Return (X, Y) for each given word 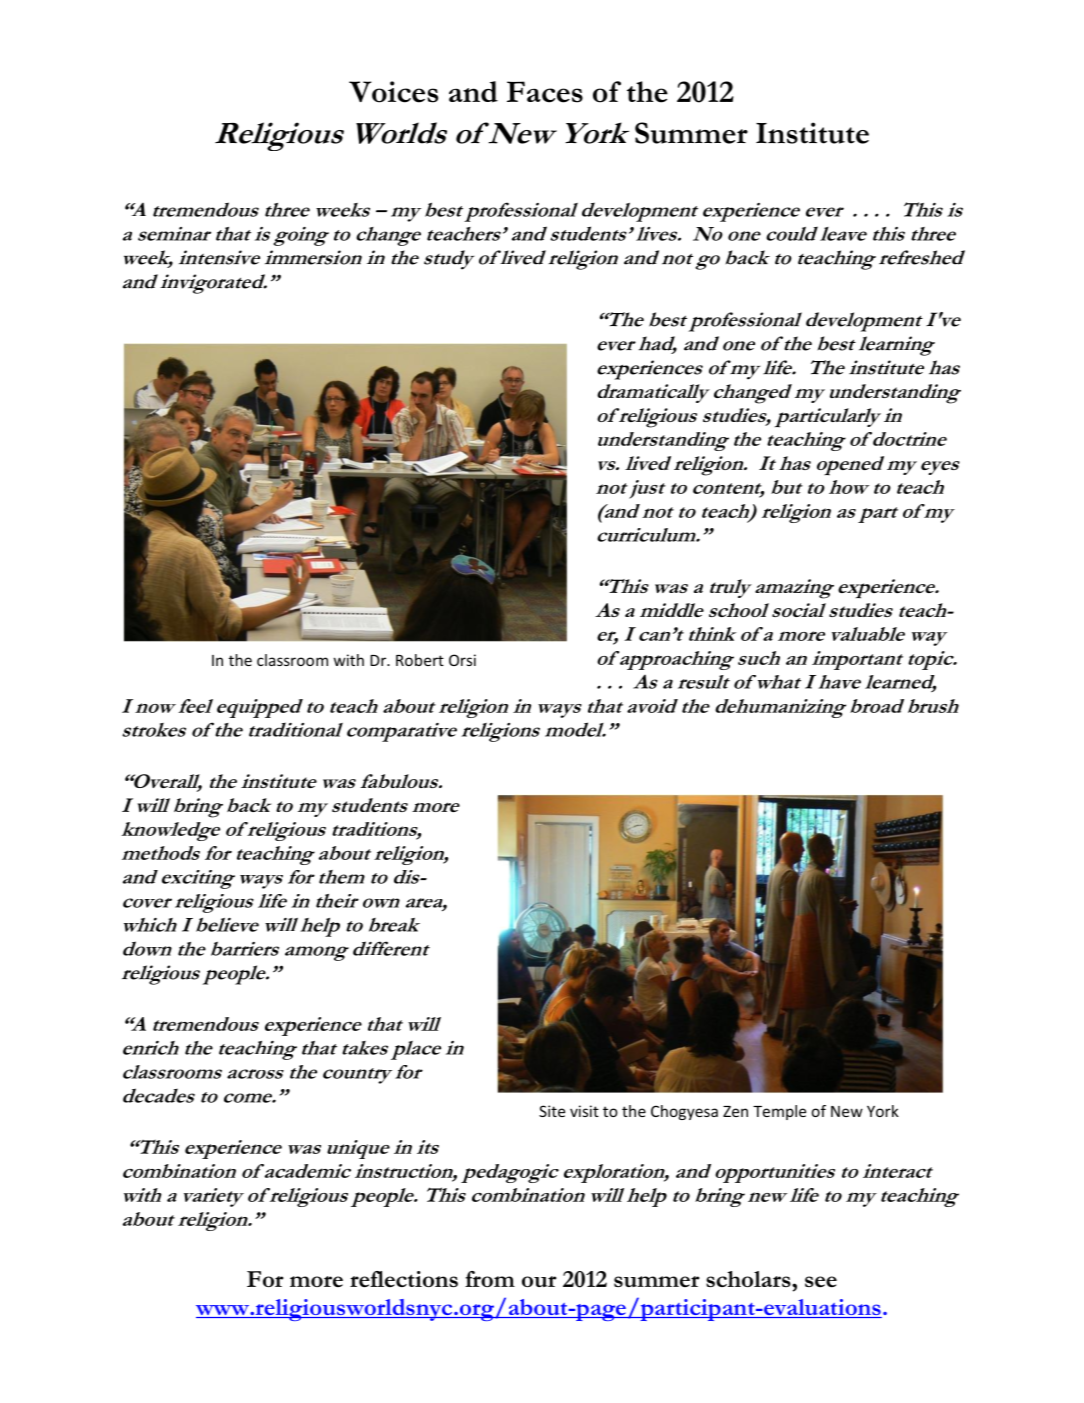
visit (584, 1111)
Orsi (462, 660)
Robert (420, 660)
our (539, 1281)
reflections (404, 1279)
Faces (545, 92)
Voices (393, 92)
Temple (779, 1112)
